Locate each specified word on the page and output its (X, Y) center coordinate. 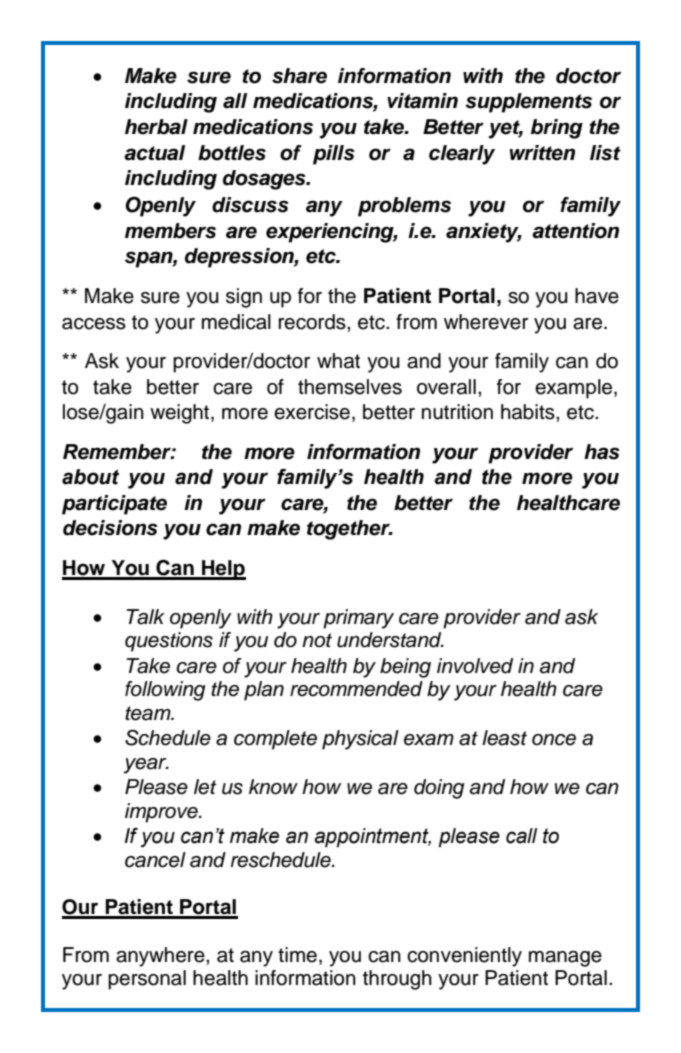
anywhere (161, 957)
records (313, 322)
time (297, 955)
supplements (528, 103)
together (349, 530)
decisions (110, 528)
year (146, 766)
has (602, 452)
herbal (156, 127)
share (299, 76)
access (94, 324)
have (597, 296)
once (554, 740)
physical (360, 740)
